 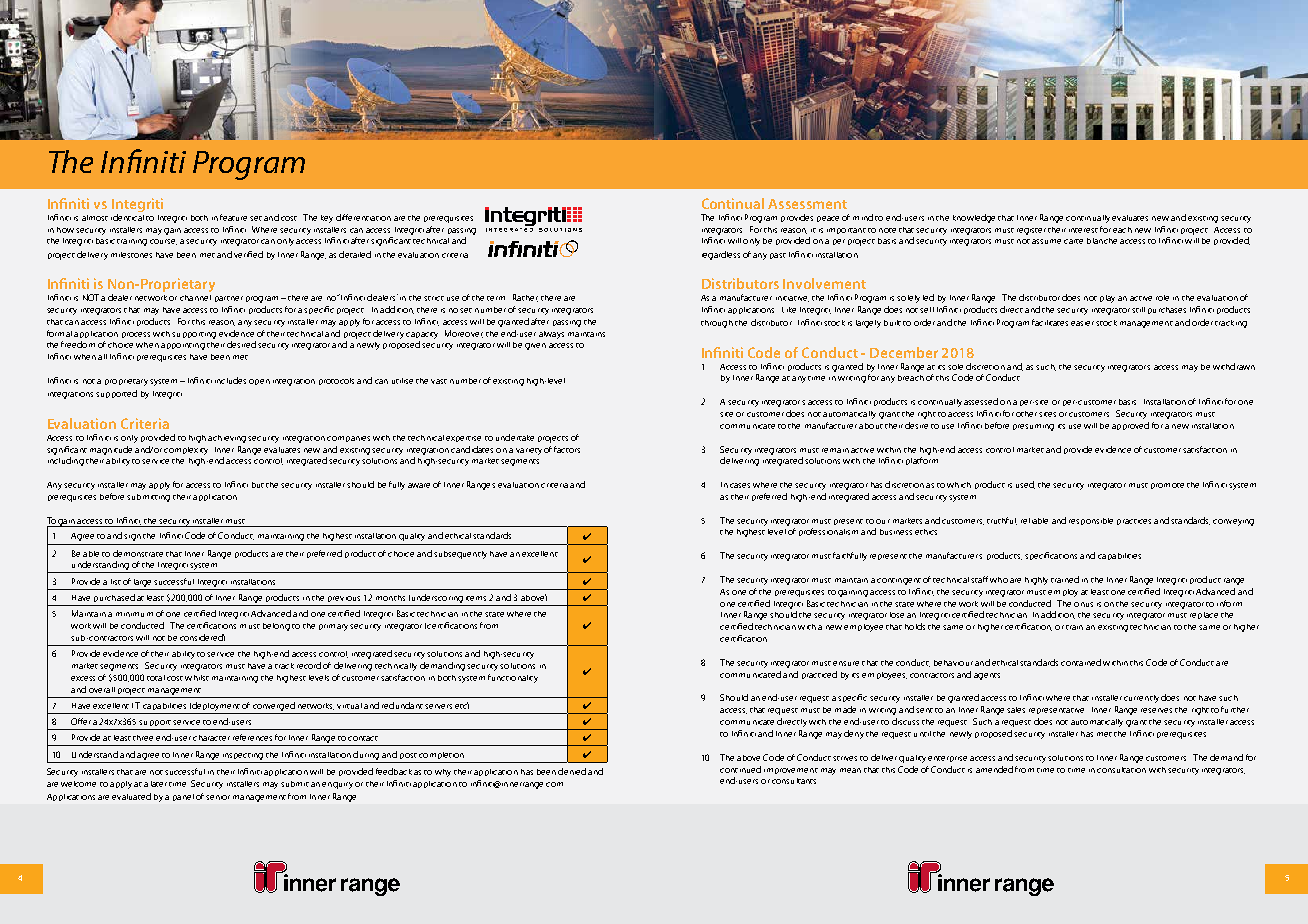 I want to click on onus, so click(x=1083, y=604).
